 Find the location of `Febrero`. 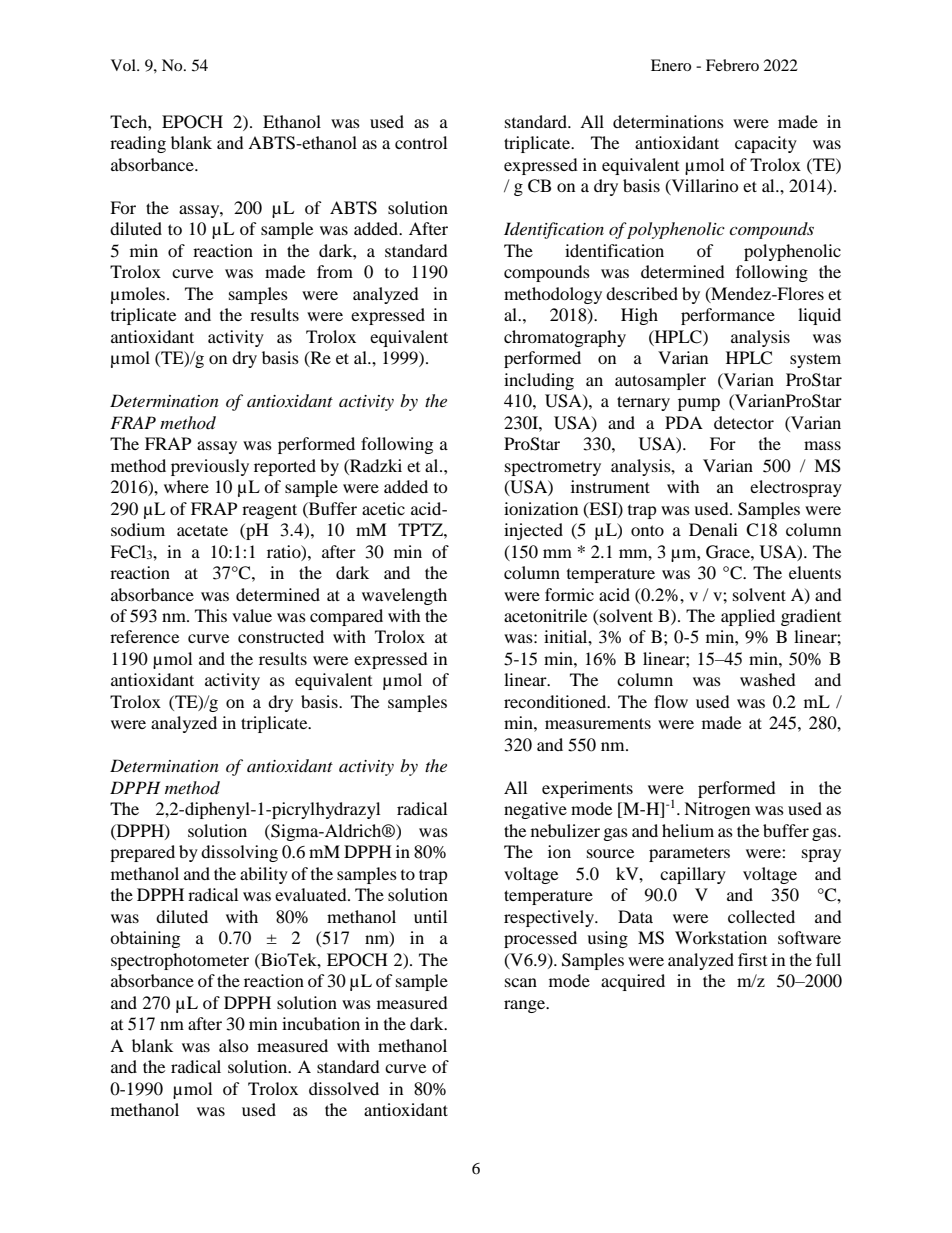

Febrero is located at coordinates (732, 65).
